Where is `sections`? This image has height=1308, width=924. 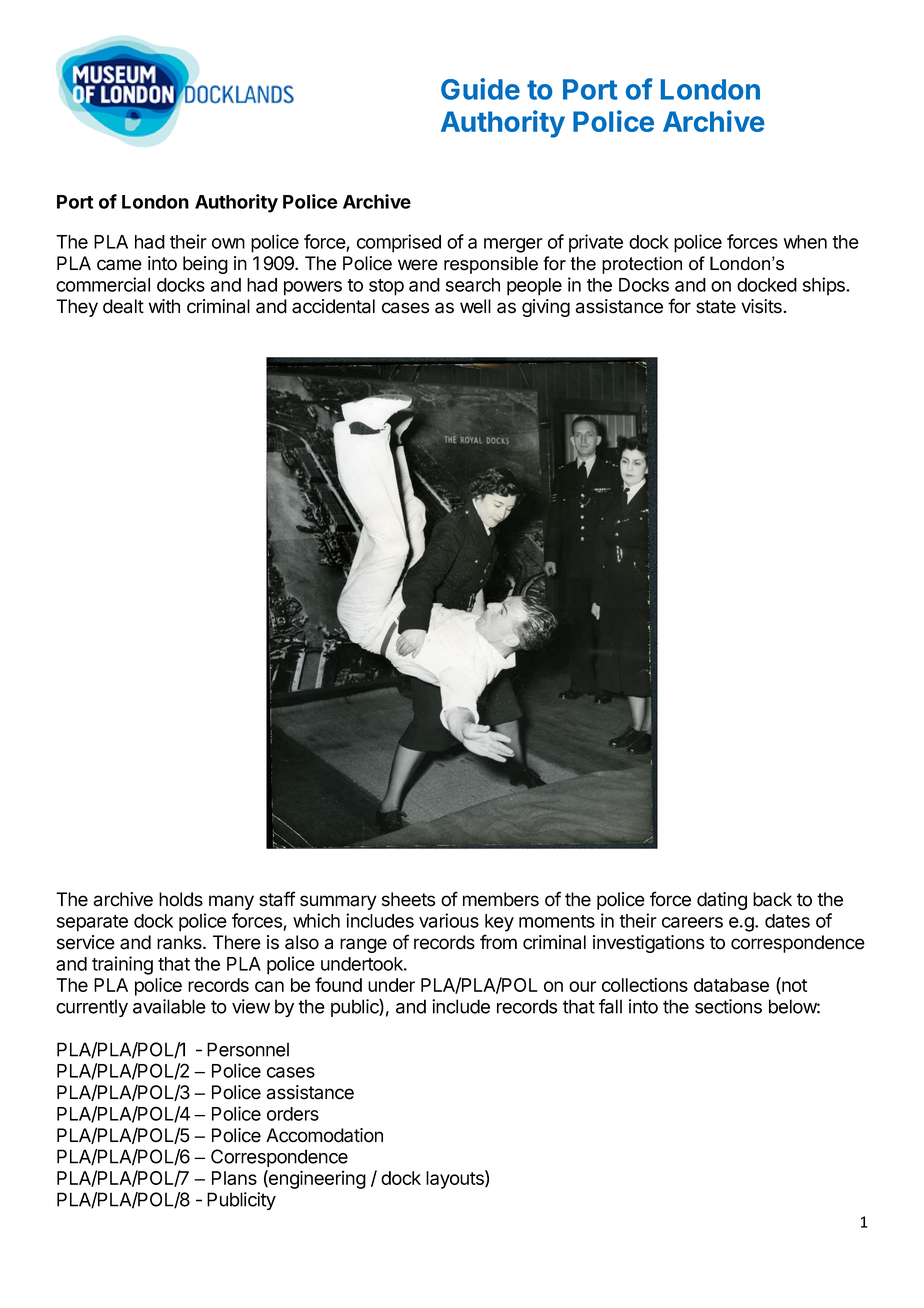 sections is located at coordinates (728, 1006).
